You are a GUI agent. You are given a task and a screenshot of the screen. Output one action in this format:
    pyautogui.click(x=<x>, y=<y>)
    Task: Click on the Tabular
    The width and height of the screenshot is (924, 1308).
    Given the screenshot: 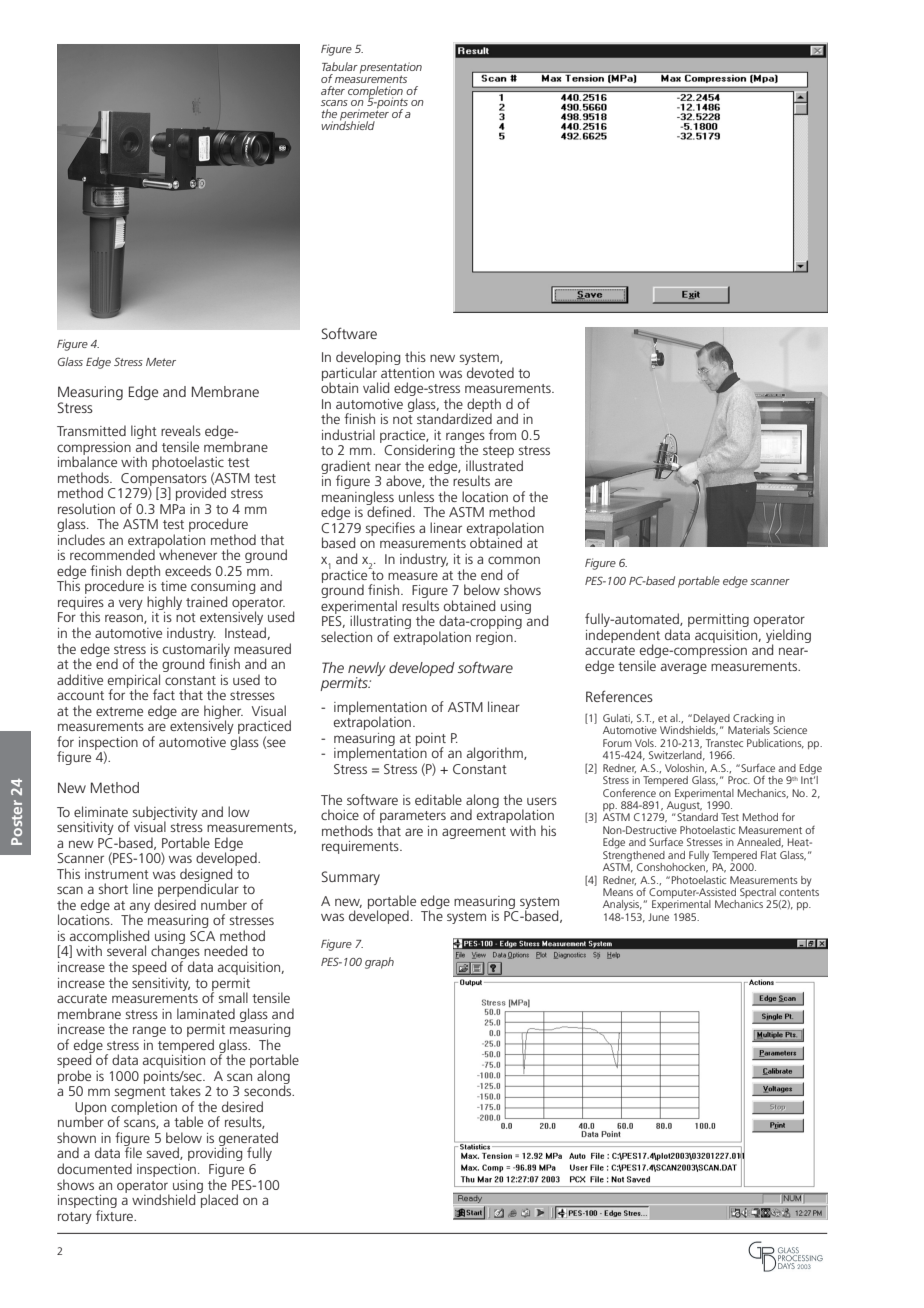 What is the action you would take?
    pyautogui.click(x=340, y=66)
